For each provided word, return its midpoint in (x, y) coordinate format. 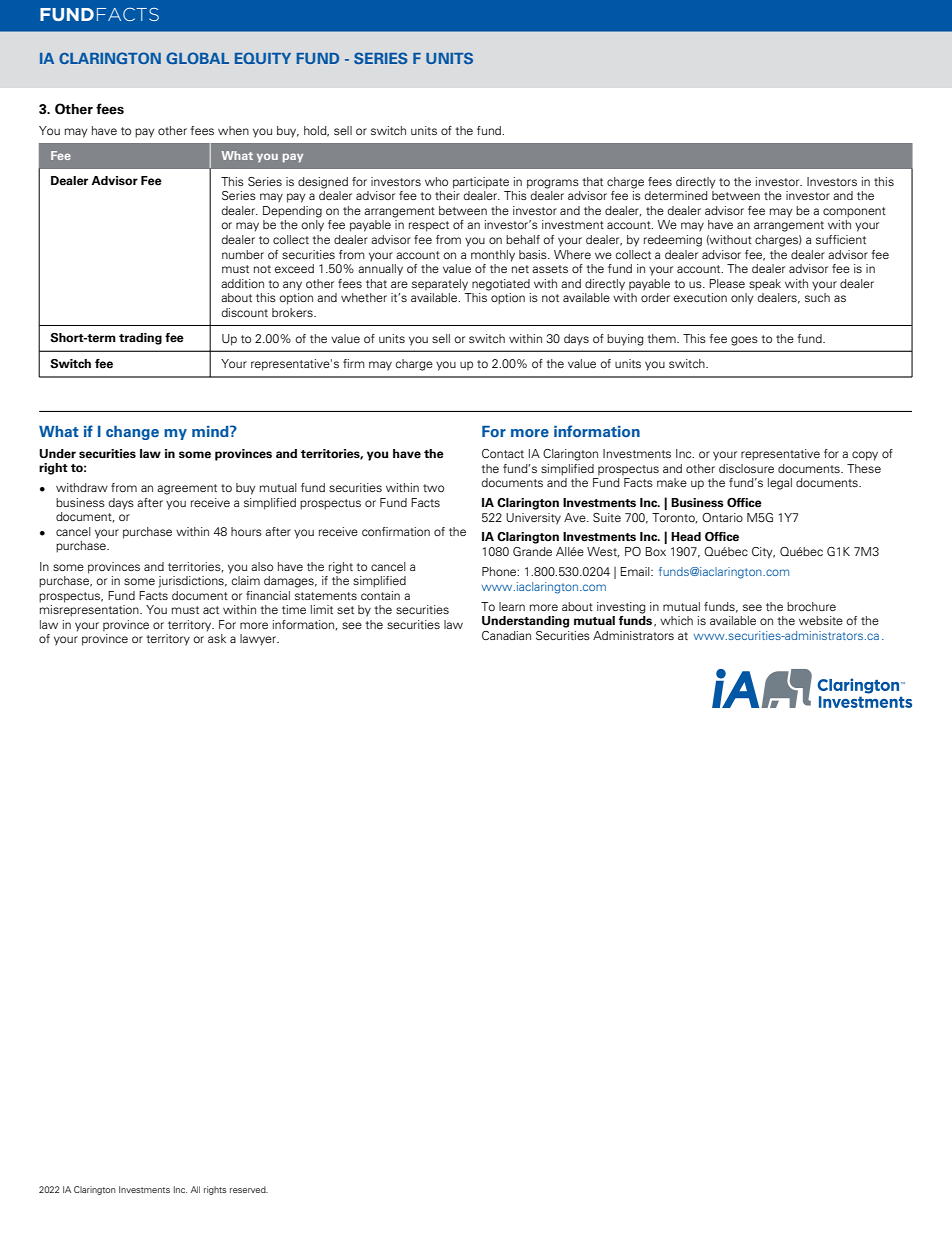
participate (481, 183)
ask (217, 638)
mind (211, 431)
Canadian (506, 635)
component (854, 212)
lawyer (259, 640)
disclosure (746, 468)
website (821, 620)
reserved (249, 1189)
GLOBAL (197, 58)
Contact (503, 453)
